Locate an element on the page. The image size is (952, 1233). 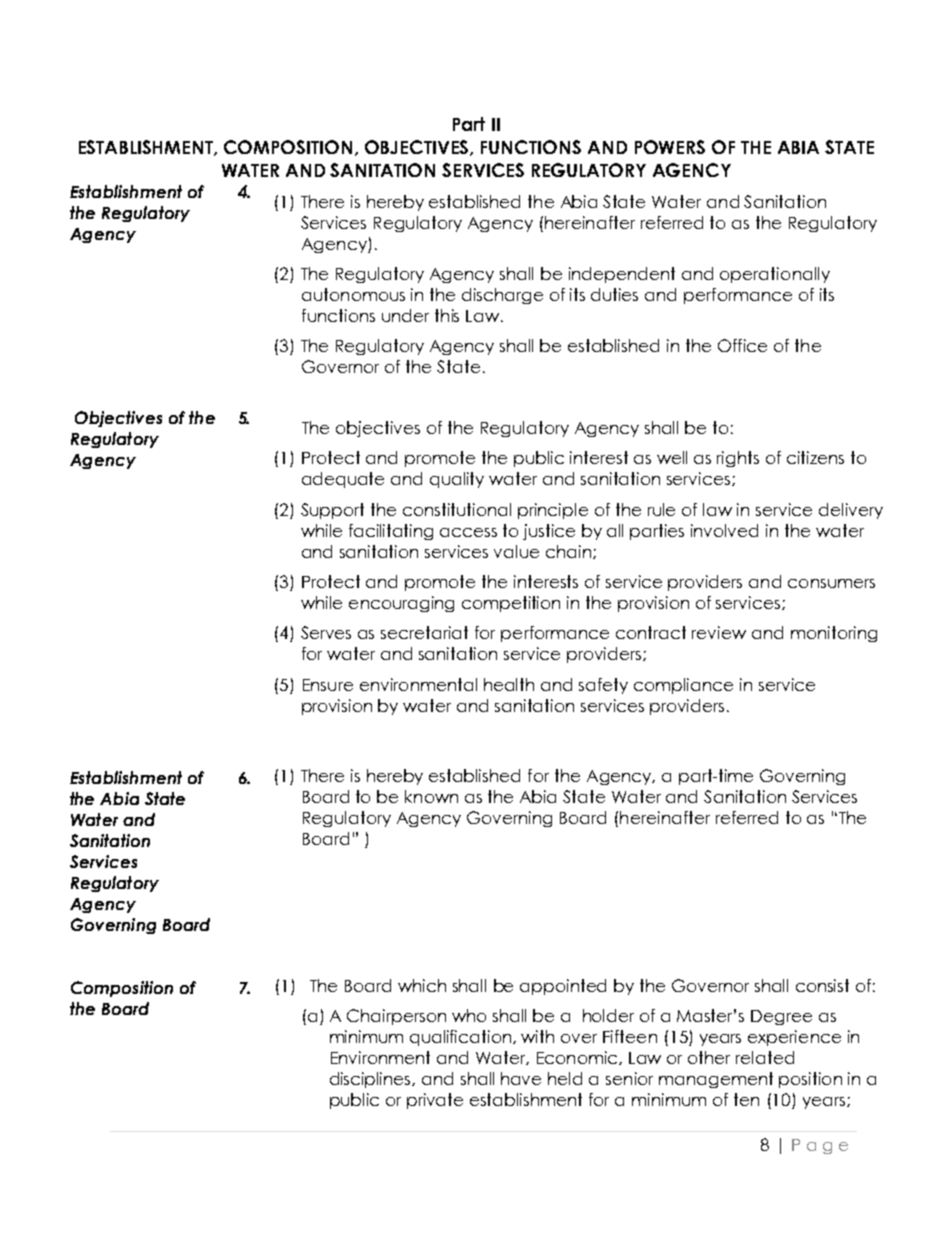
Economic is located at coordinates (578, 1058).
